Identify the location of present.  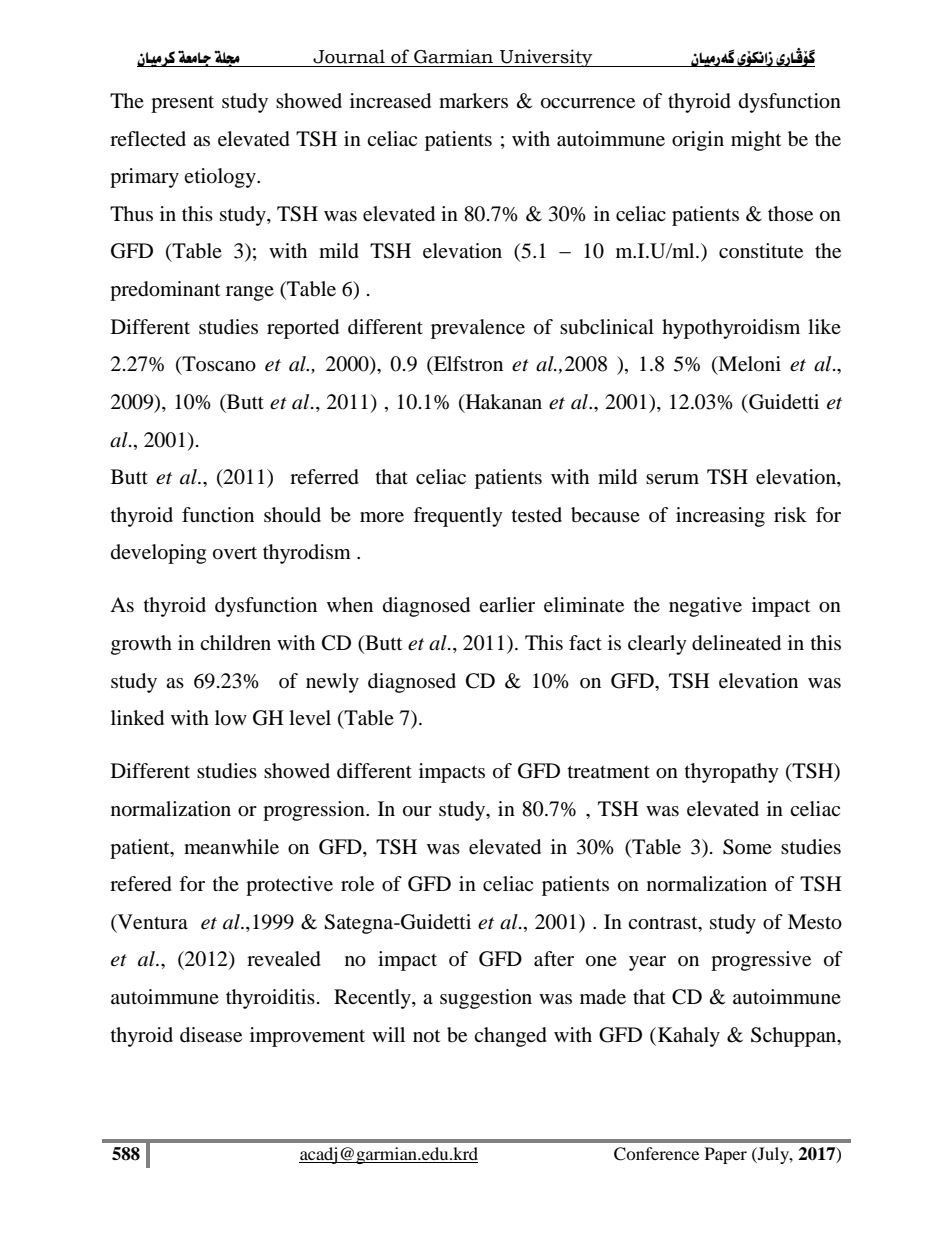
(182, 104).
